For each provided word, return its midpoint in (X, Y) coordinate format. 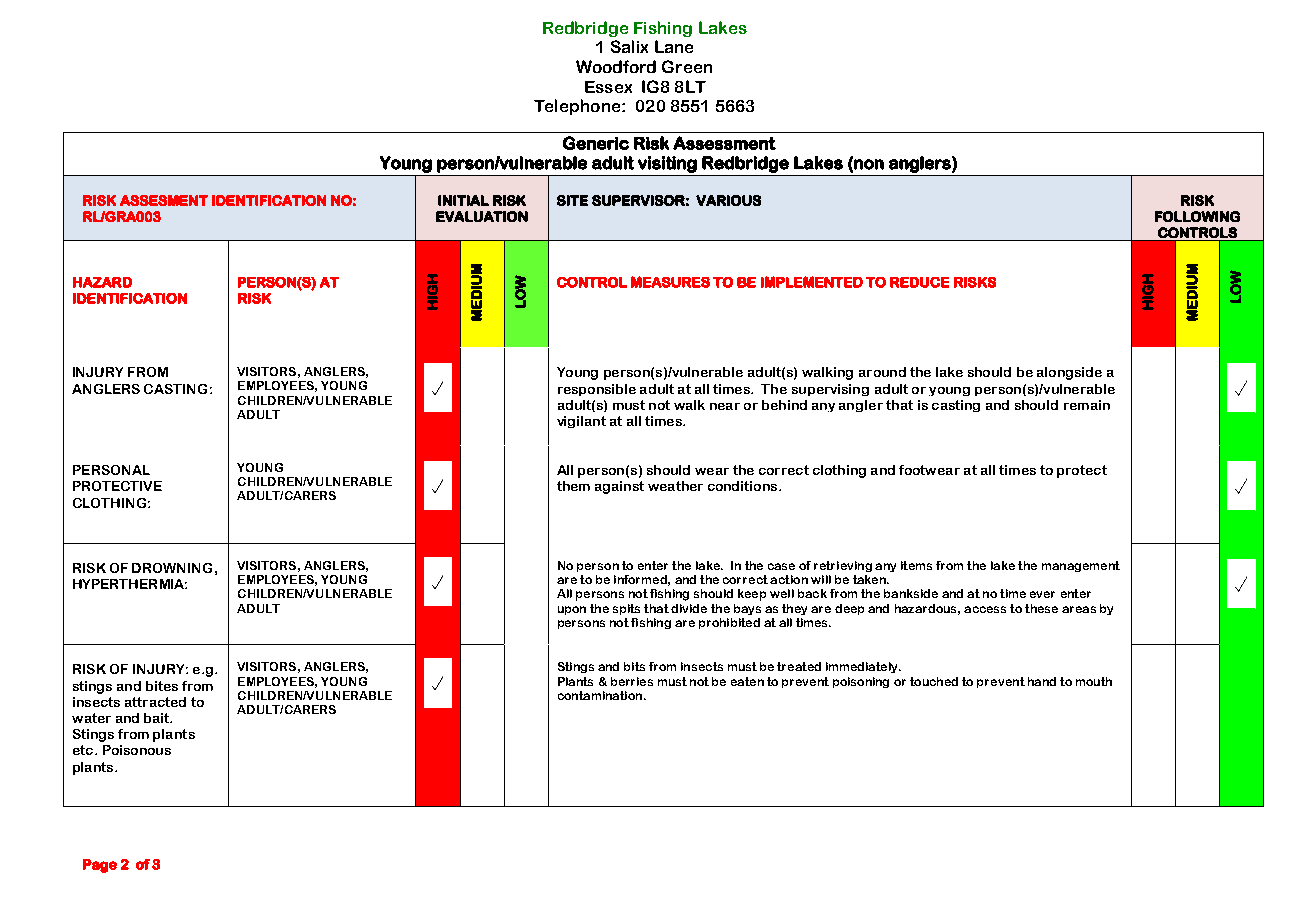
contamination (600, 695)
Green (687, 66)
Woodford (616, 66)
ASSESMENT (164, 200)
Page (100, 866)
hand (1042, 681)
